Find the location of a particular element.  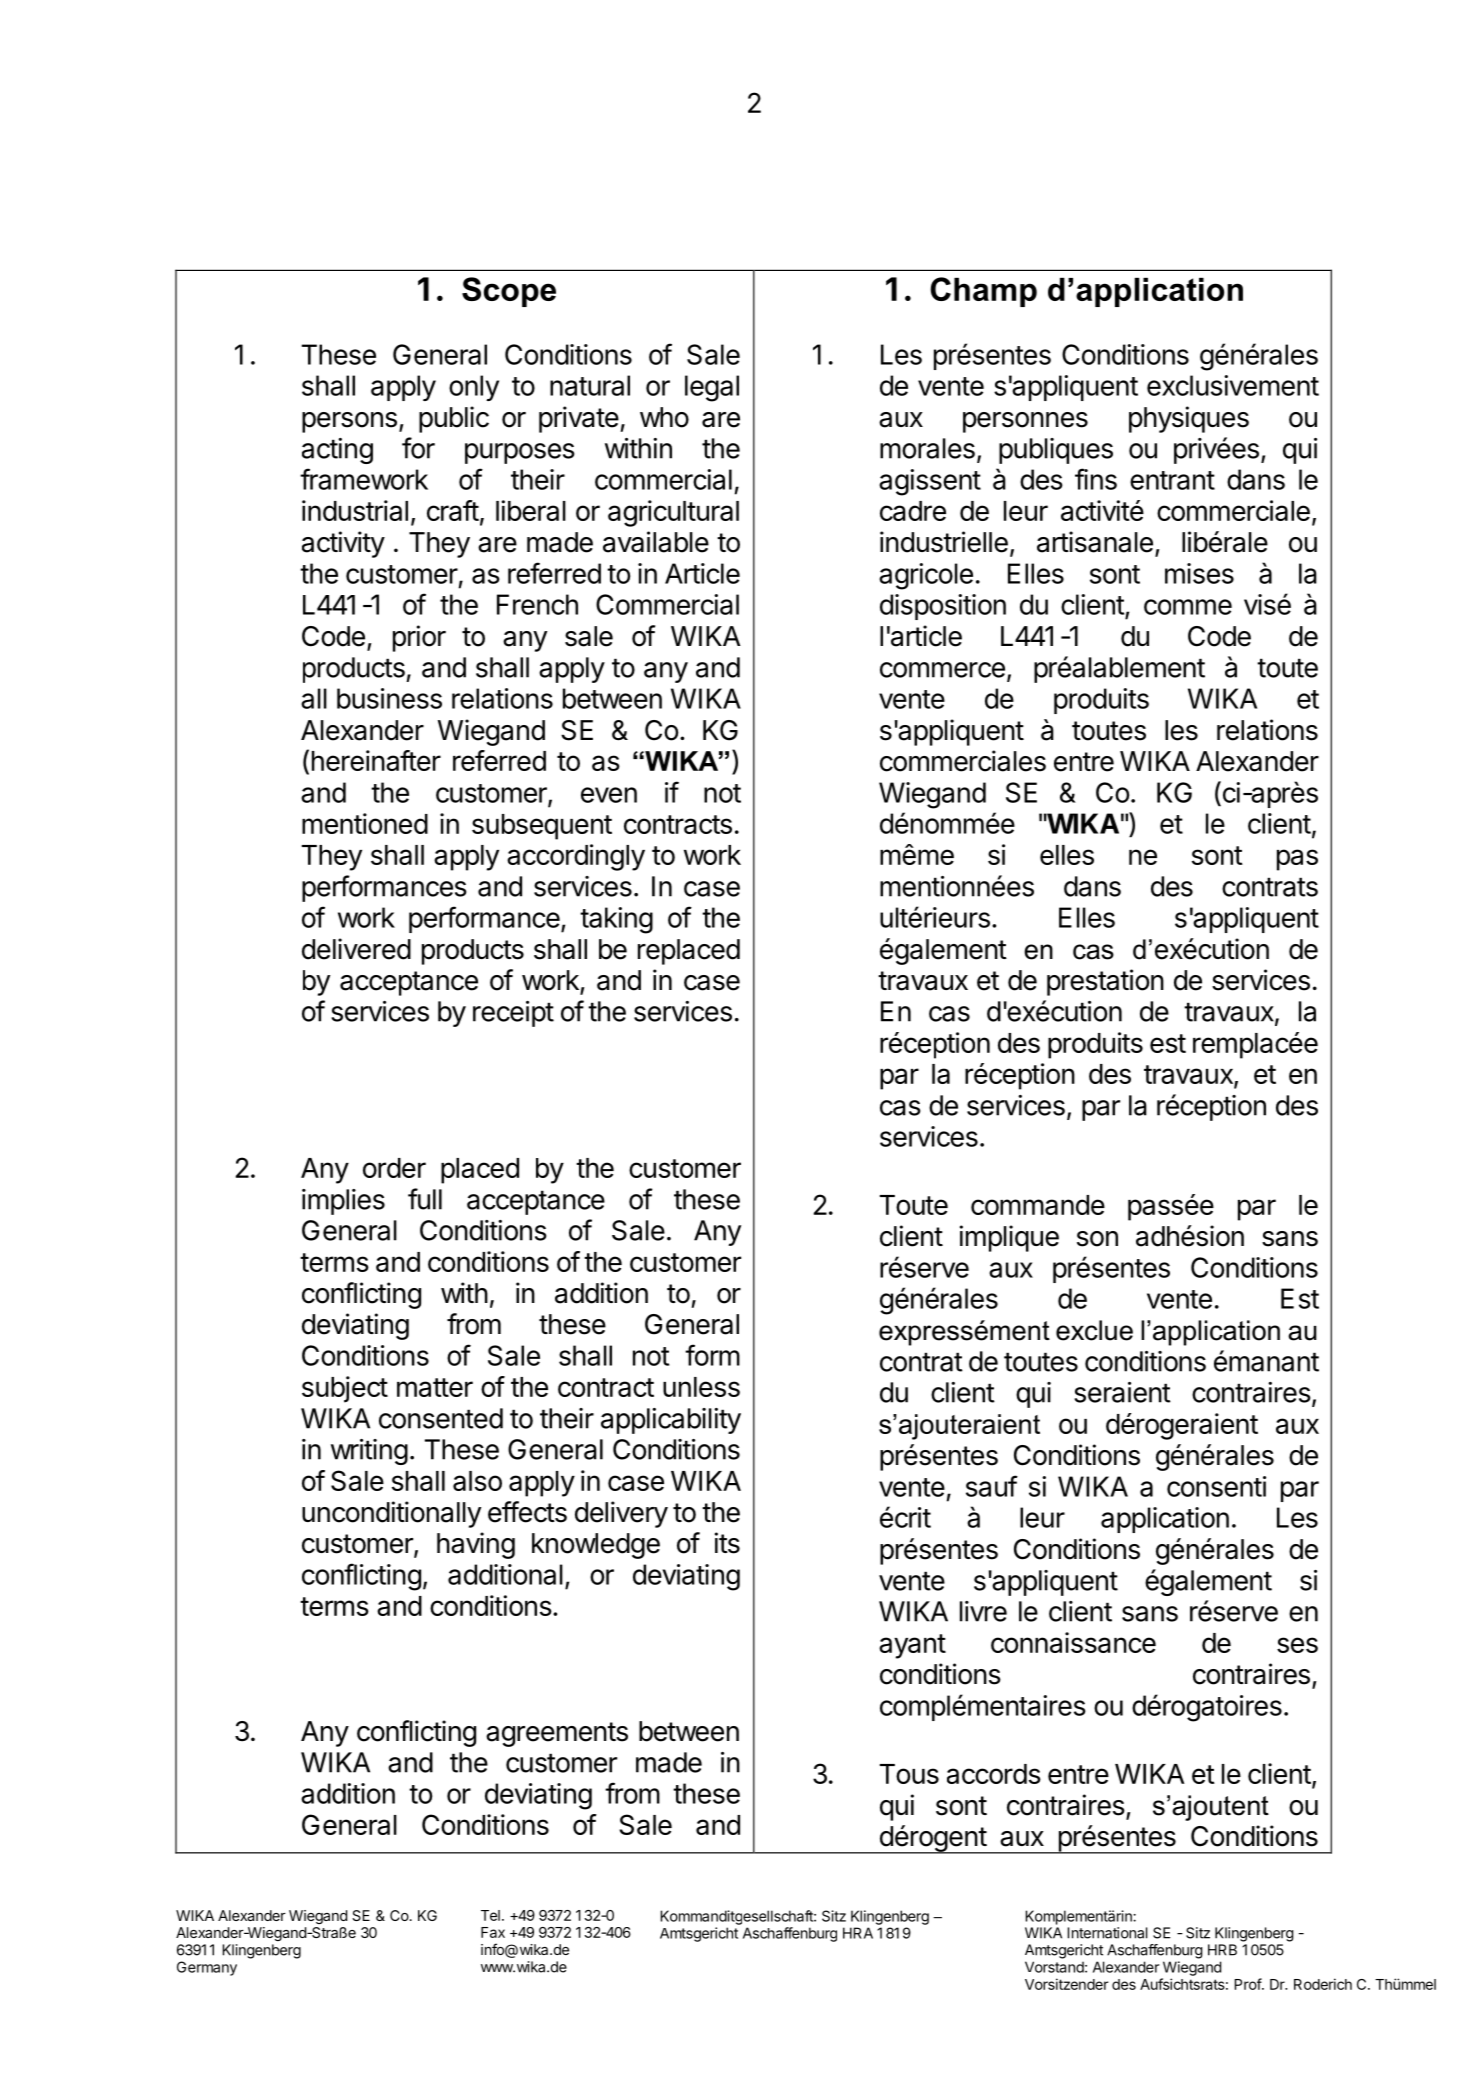

HRA is located at coordinates (858, 1933).
